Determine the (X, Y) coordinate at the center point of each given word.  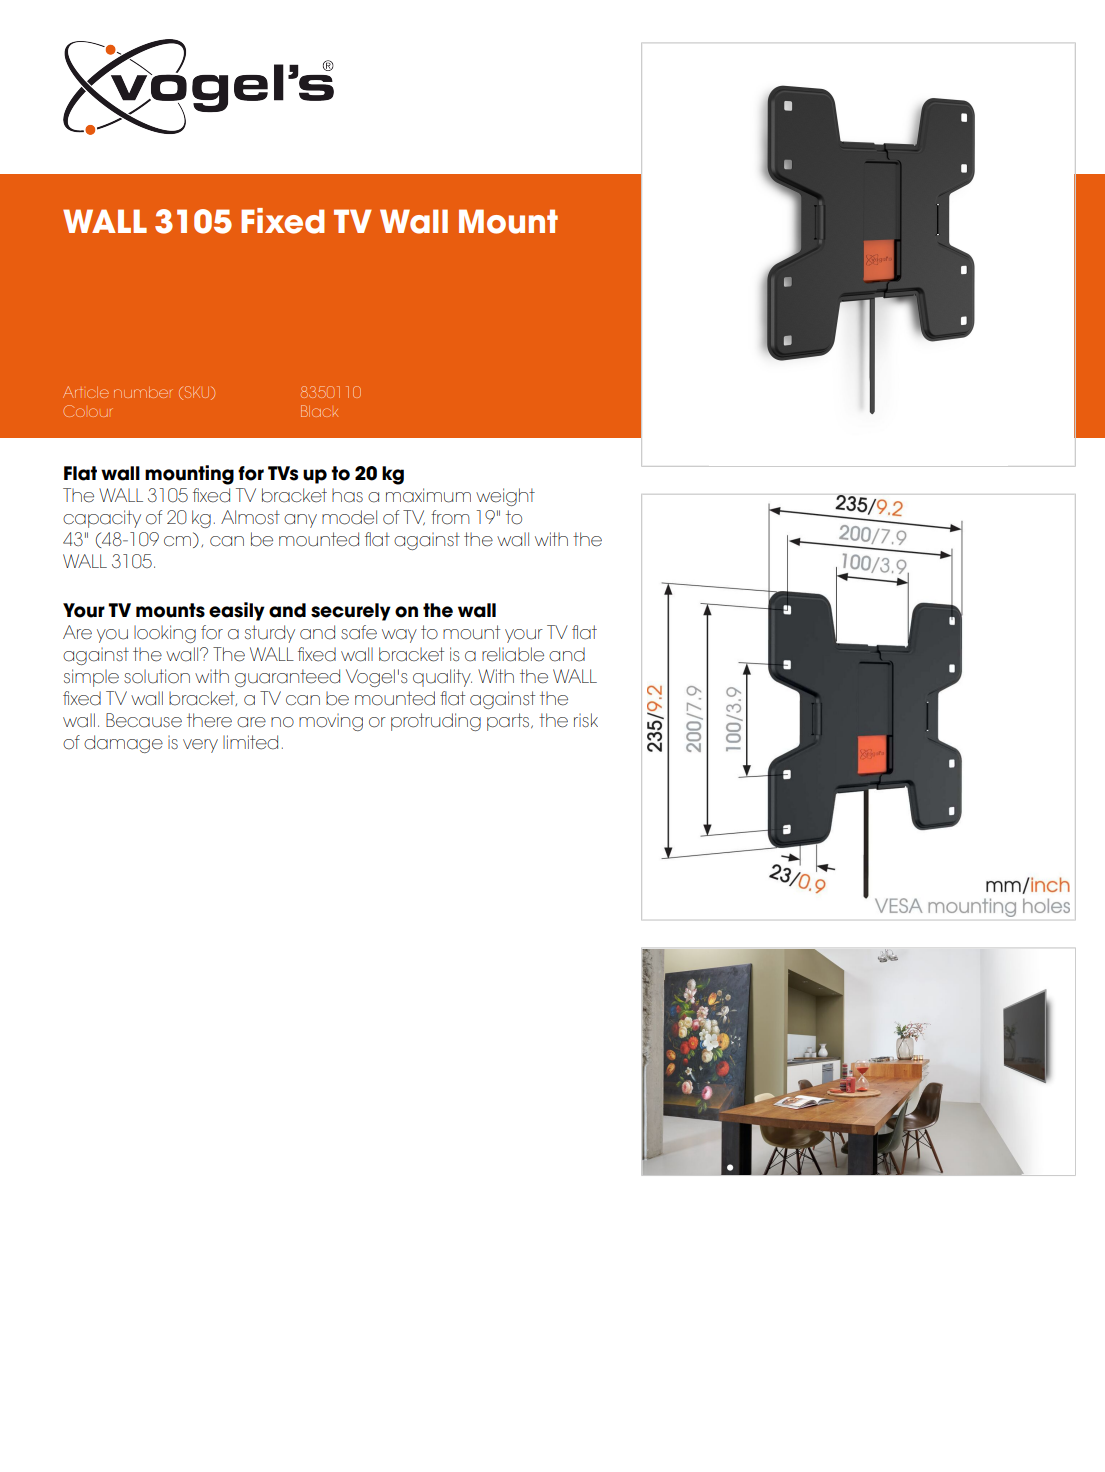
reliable (513, 654)
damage (123, 744)
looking (165, 634)
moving (331, 722)
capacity (102, 519)
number (143, 392)
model (349, 517)
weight (505, 497)
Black (319, 411)
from (450, 517)
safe (359, 632)
